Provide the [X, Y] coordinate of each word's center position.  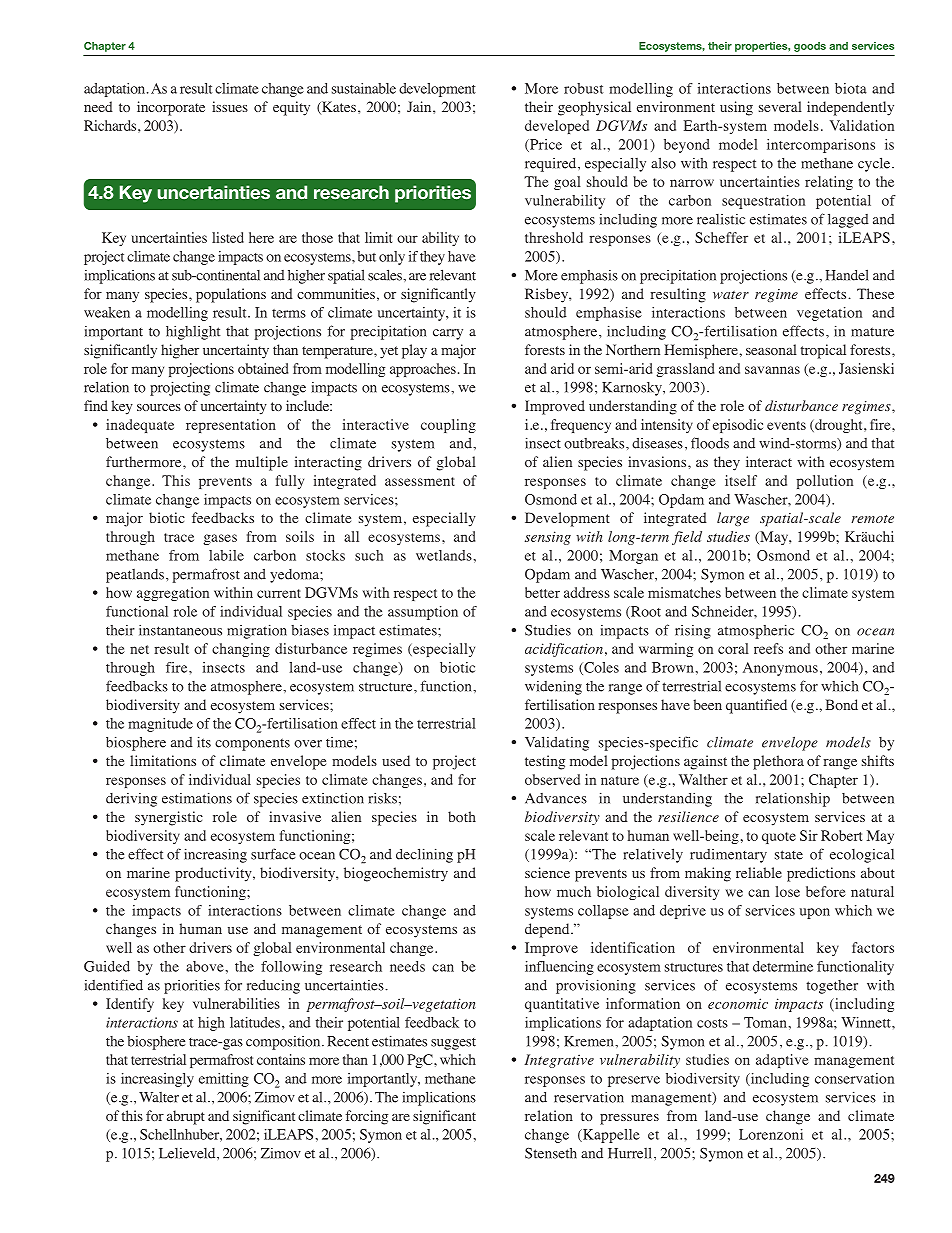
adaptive [782, 1061]
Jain [420, 106]
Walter [159, 1097]
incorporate [171, 108]
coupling [448, 426]
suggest [453, 1044]
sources [159, 407]
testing [545, 762]
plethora [778, 762]
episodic [738, 426]
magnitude [160, 725]
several [780, 106]
